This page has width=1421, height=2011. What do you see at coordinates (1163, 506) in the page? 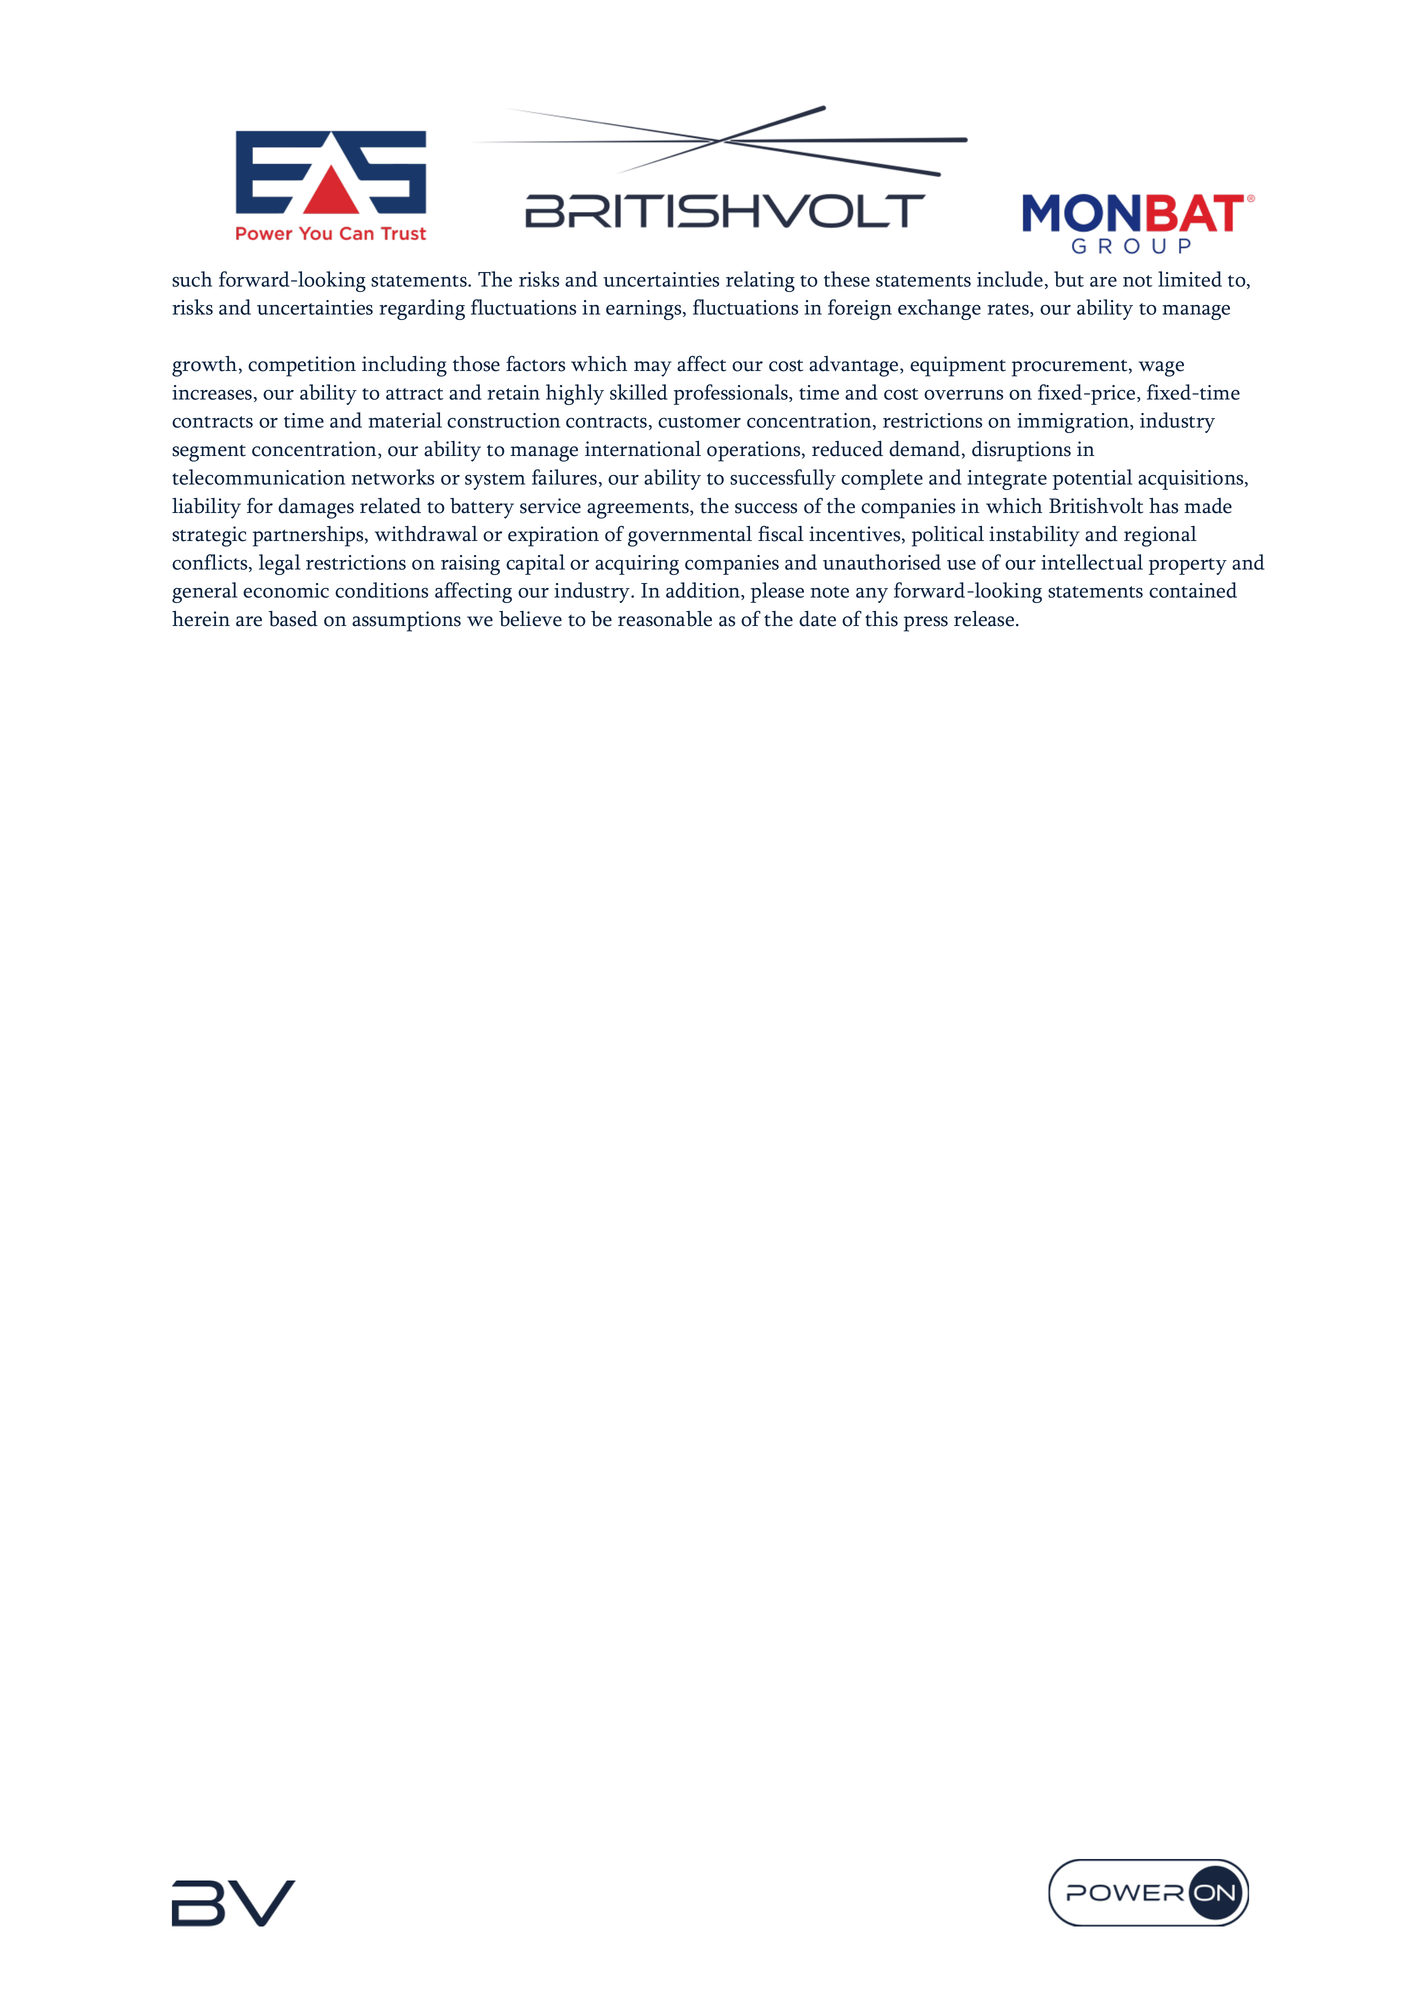
I see `has` at bounding box center [1163, 506].
